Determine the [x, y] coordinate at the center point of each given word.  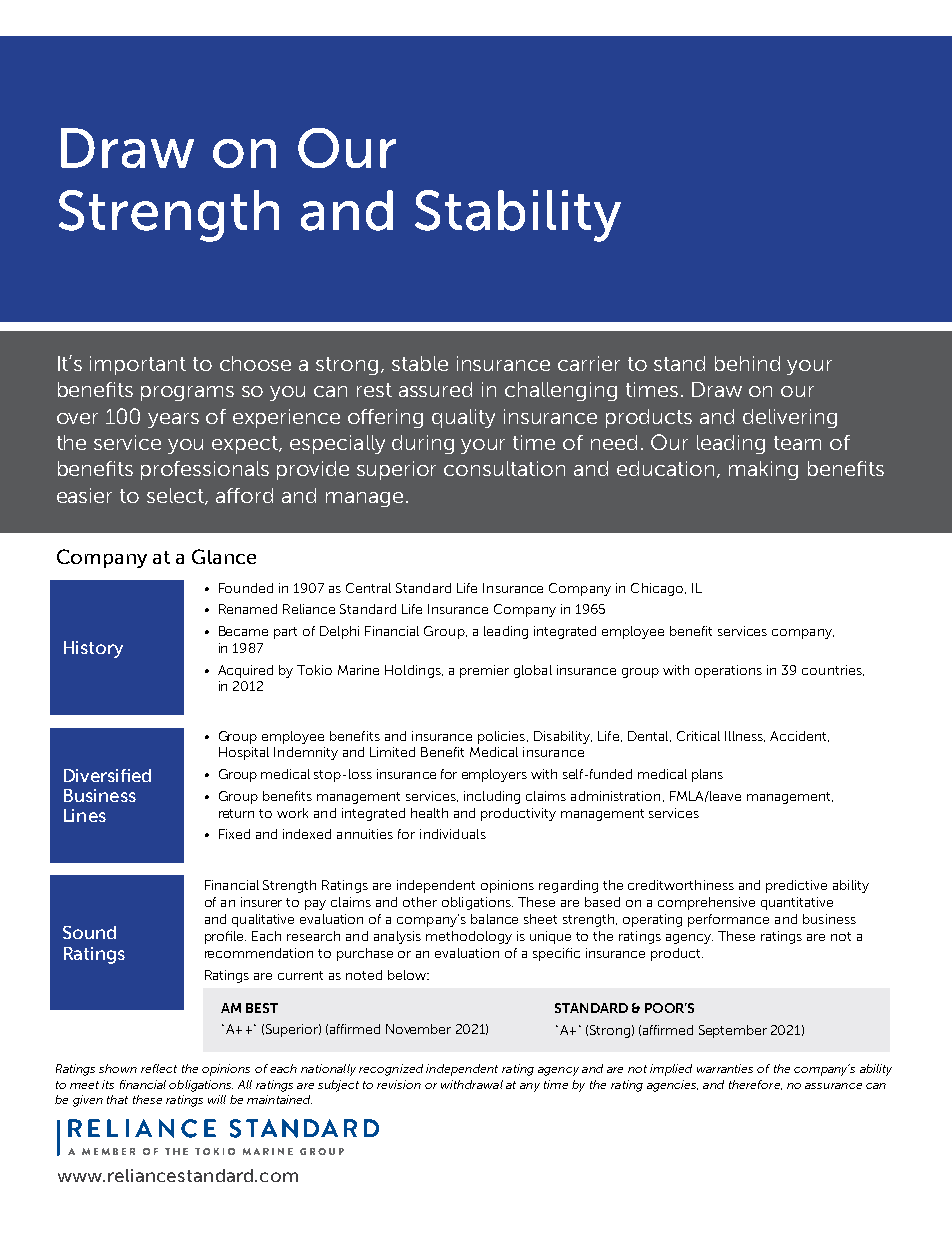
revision [399, 1084]
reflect [159, 1068]
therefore [755, 1085]
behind [747, 363]
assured [435, 389]
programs [187, 393]
